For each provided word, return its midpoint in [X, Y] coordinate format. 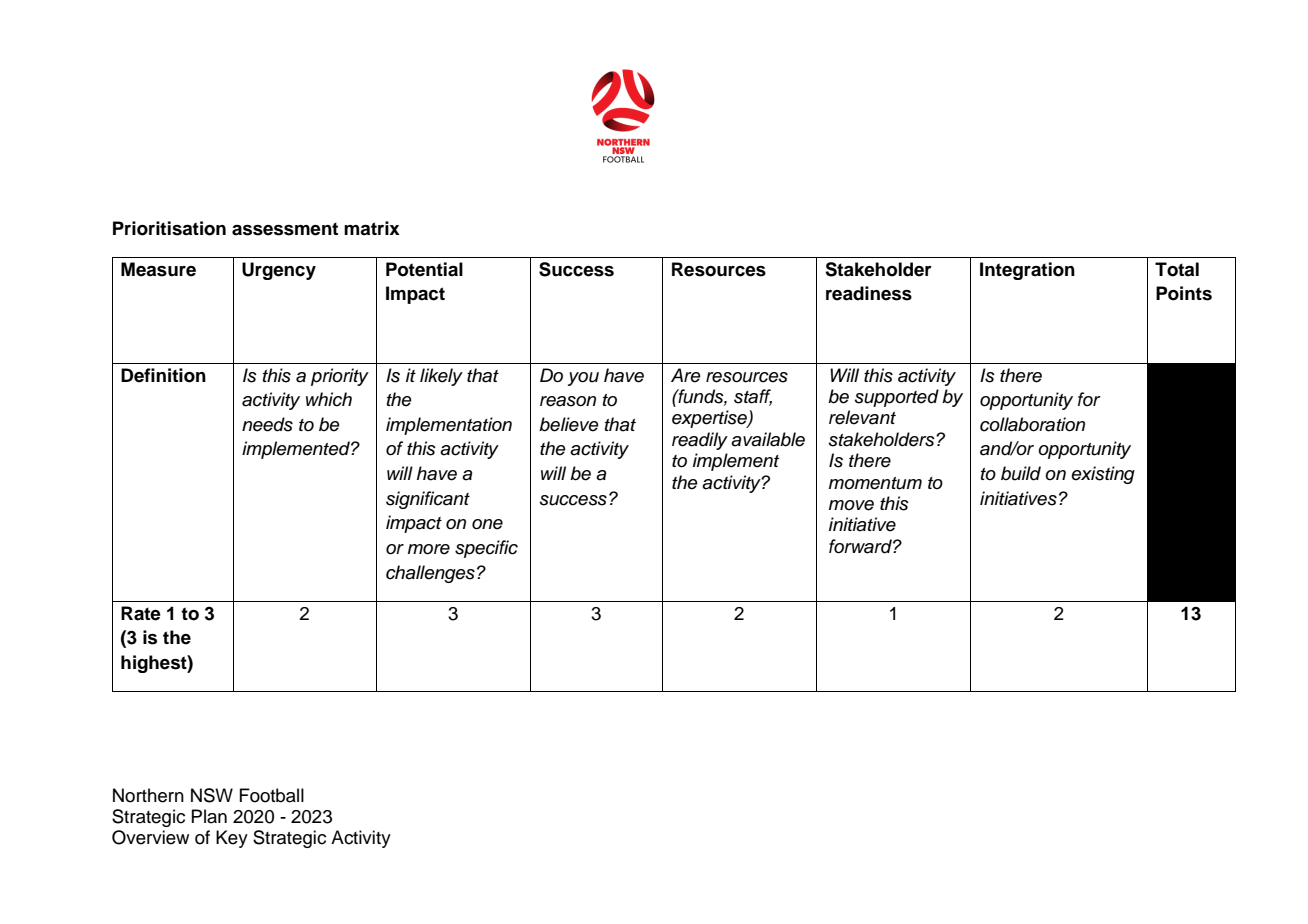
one [487, 524]
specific [486, 549]
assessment [285, 229]
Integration [1027, 271]
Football [272, 795]
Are [686, 375]
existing [1103, 475]
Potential [424, 269]
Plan [209, 816]
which [329, 399]
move [851, 505]
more [429, 549]
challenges [430, 574]
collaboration [1032, 424]
